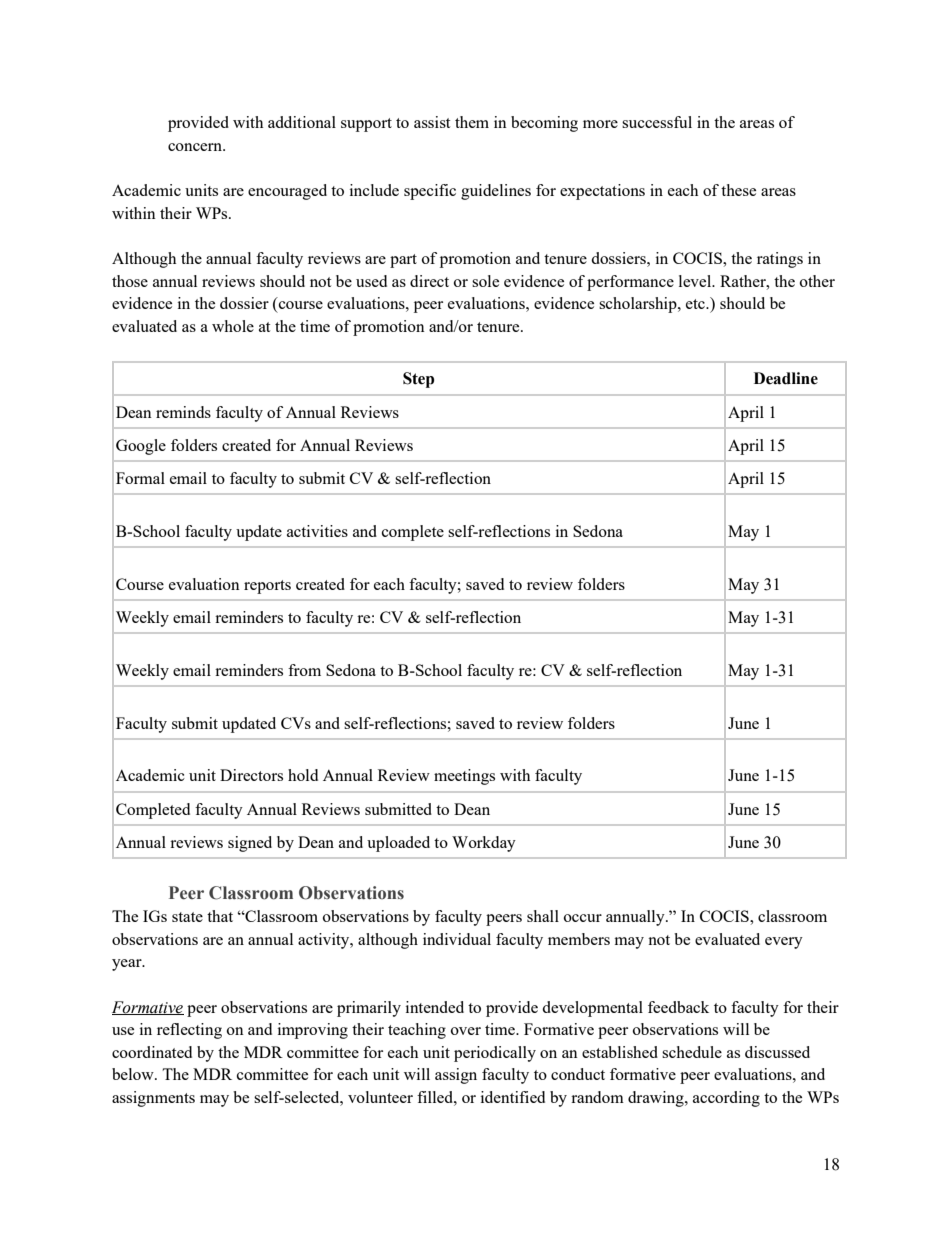  I want to click on reflecting, so click(189, 1031).
